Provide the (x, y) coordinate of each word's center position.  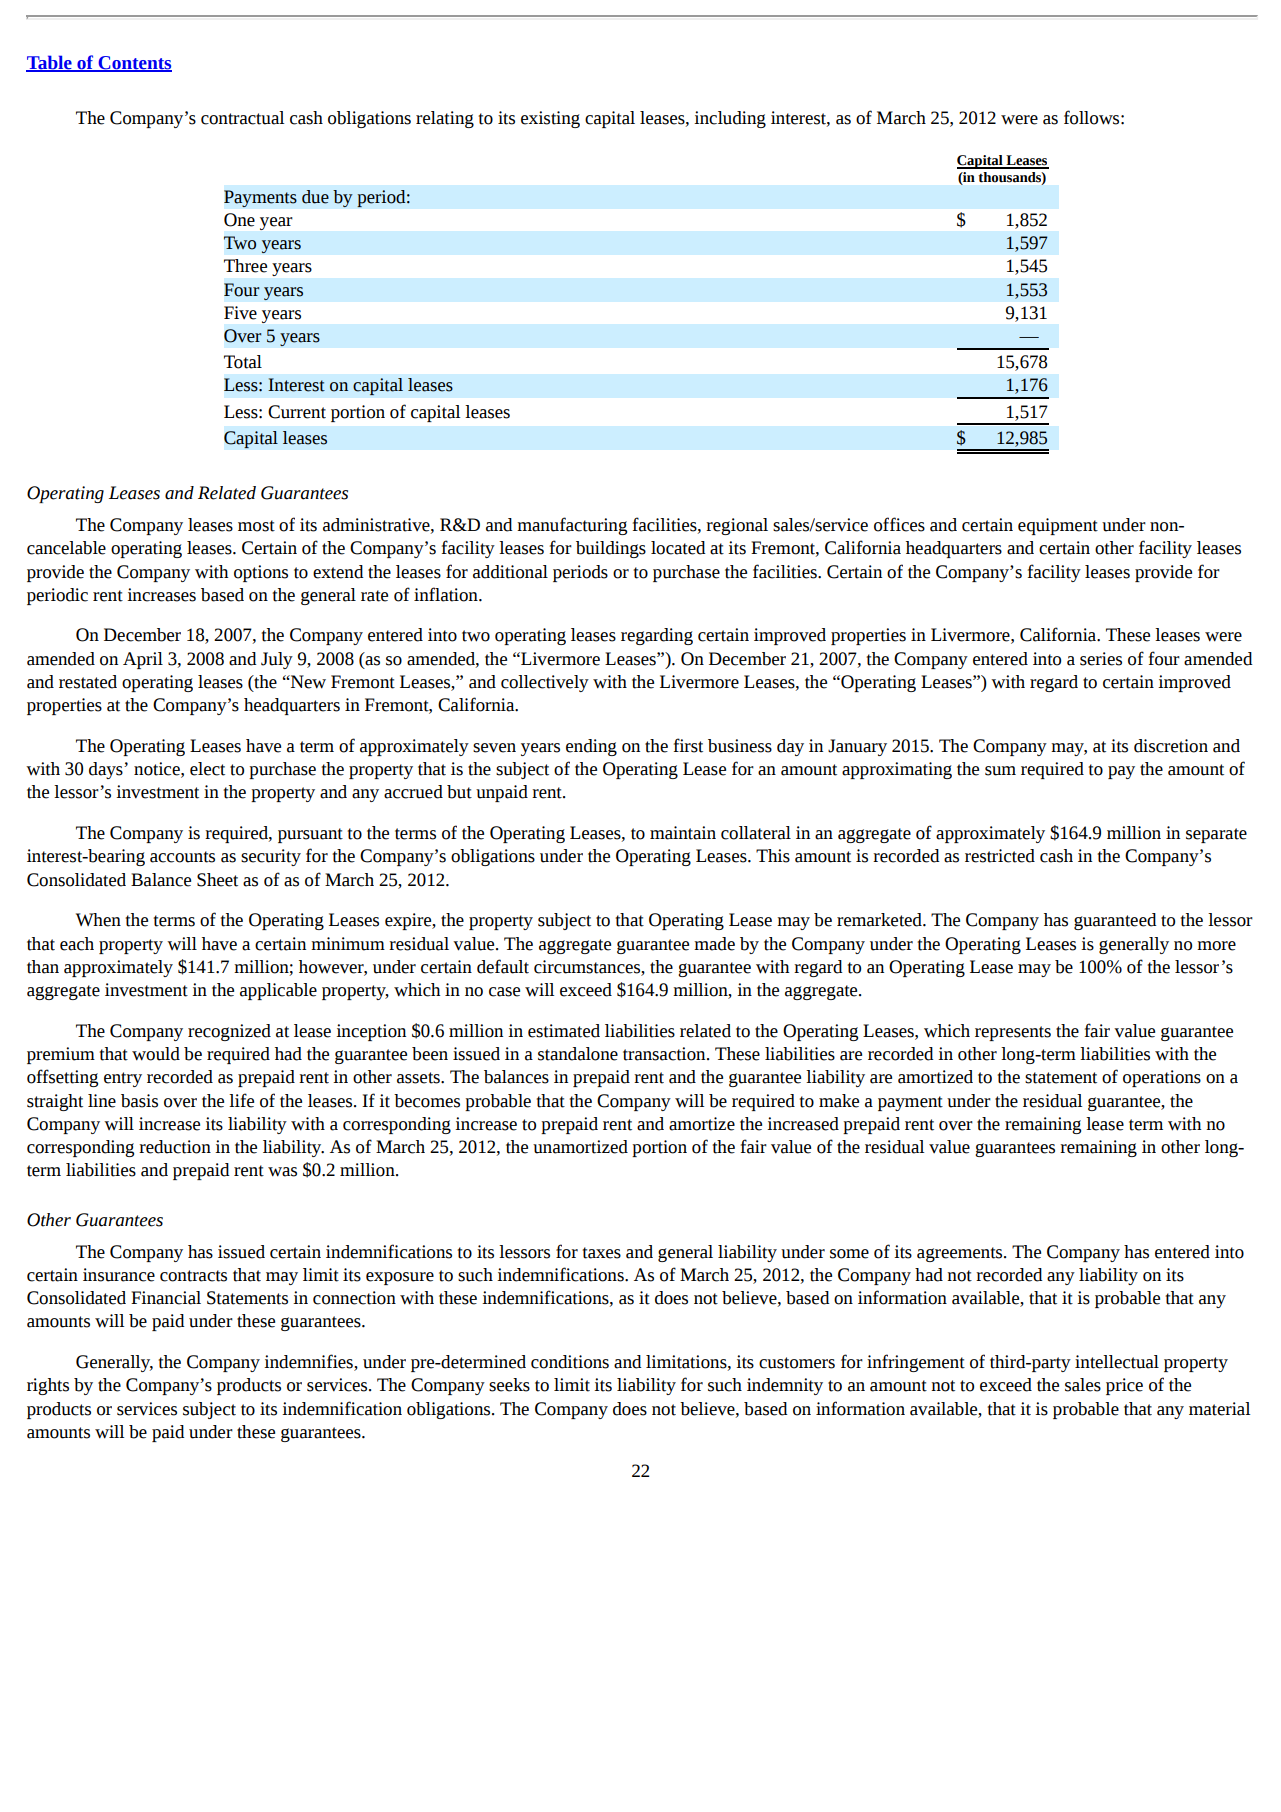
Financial (166, 1298)
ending (591, 747)
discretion (1171, 746)
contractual (242, 118)
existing (550, 119)
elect (207, 769)
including (730, 119)
